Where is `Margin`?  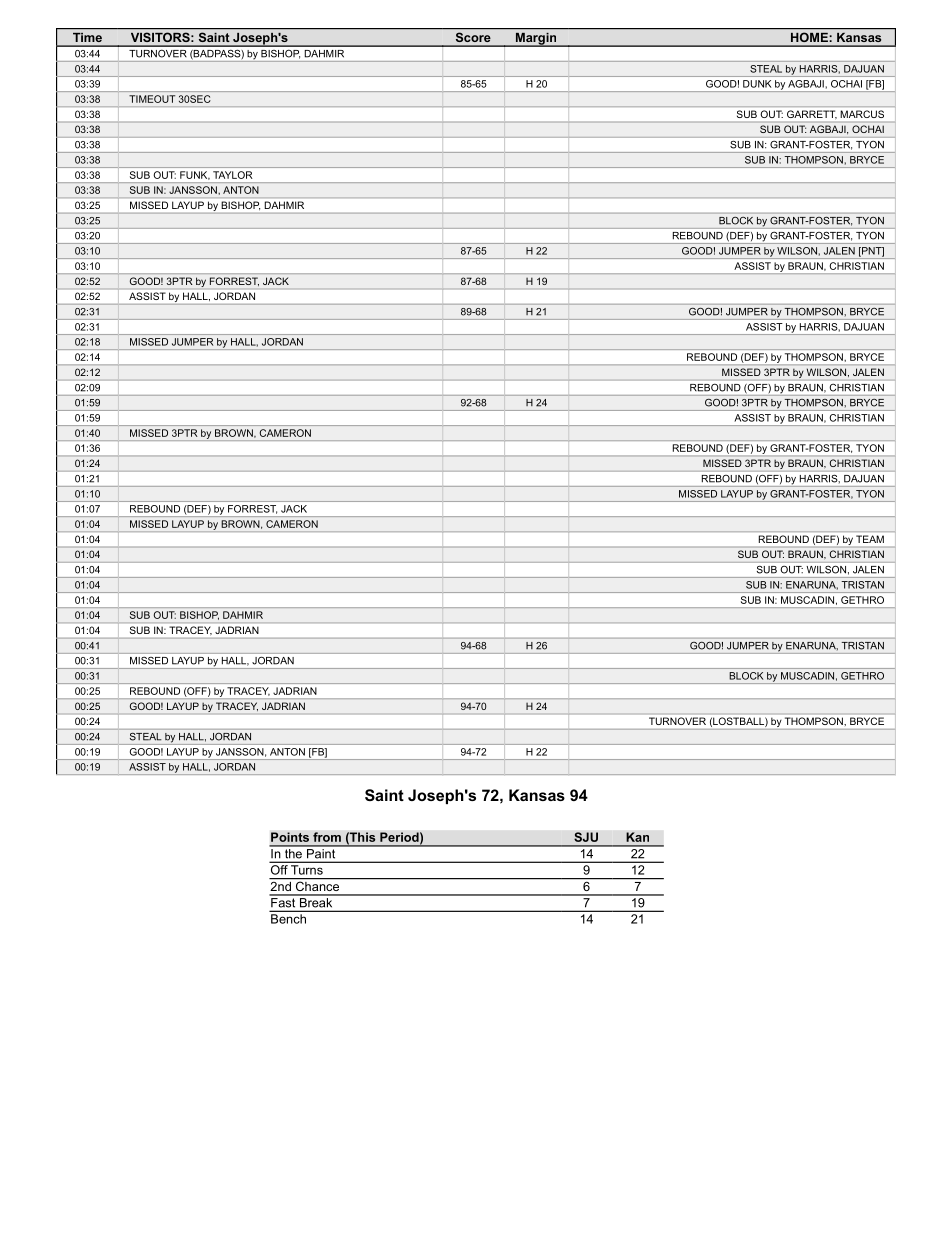 Margin is located at coordinates (536, 40).
